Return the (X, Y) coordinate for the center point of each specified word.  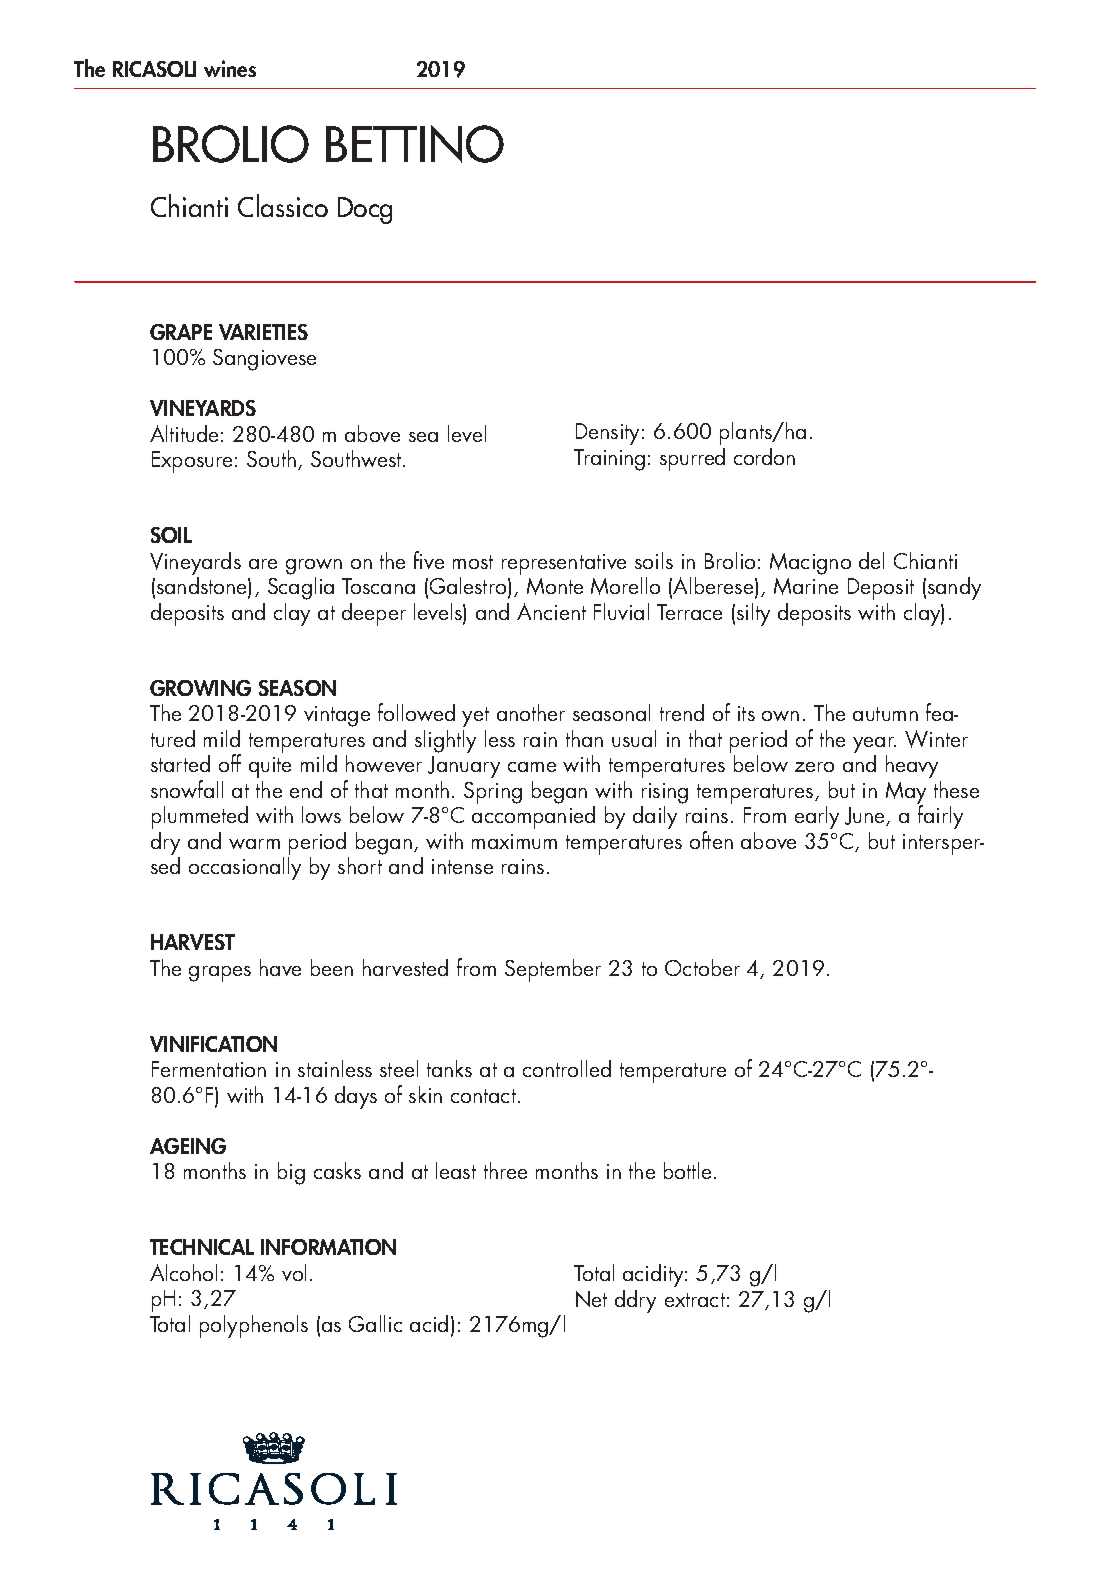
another (531, 712)
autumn (885, 714)
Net (591, 1299)
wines (230, 68)
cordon (764, 456)
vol (294, 1272)
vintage (337, 716)
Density (609, 434)
